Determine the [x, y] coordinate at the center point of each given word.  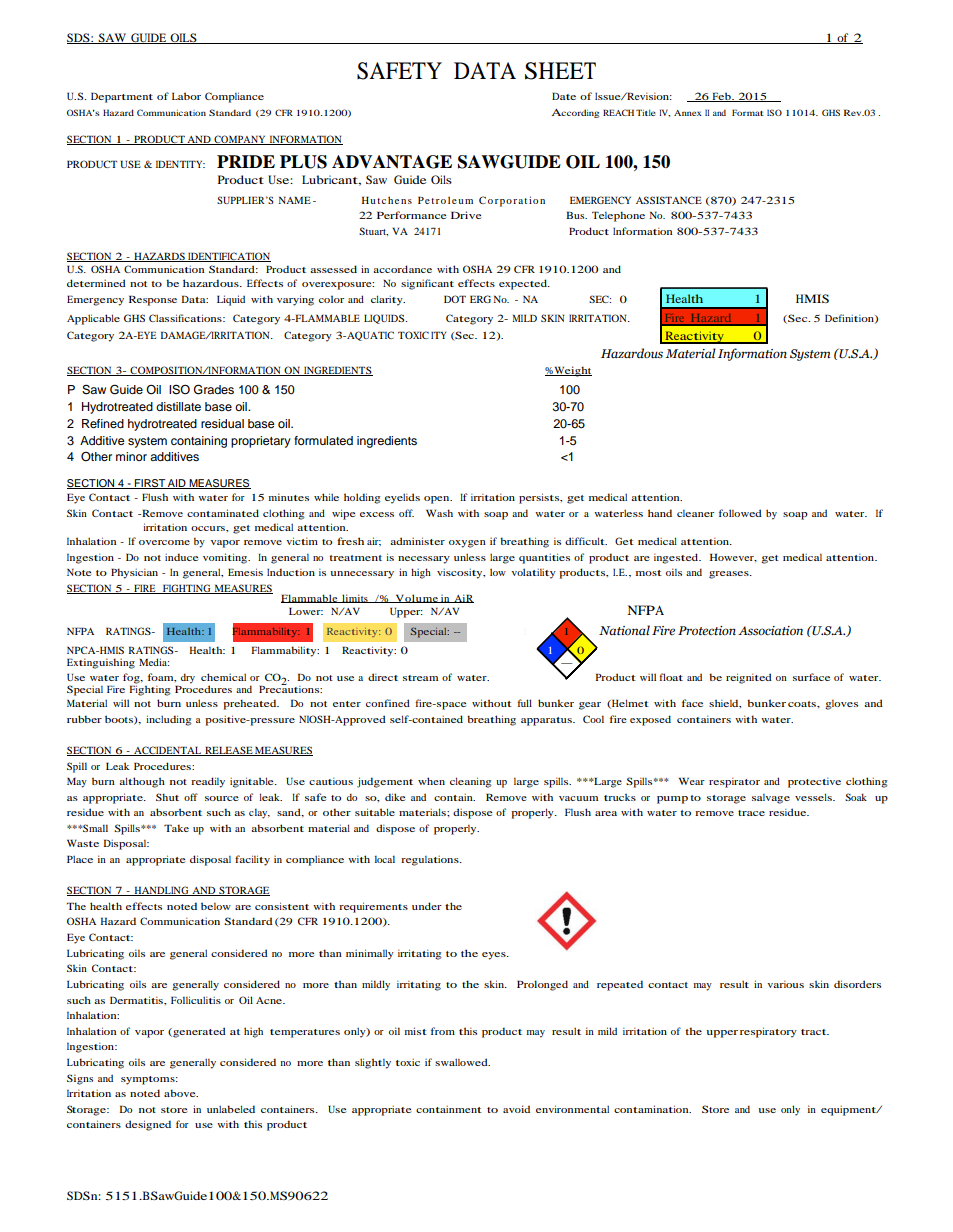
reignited [749, 678]
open [438, 500]
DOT [455, 299]
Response [153, 300]
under [427, 906]
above [181, 1093]
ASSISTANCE [669, 200]
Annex [688, 113]
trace [751, 813]
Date [564, 96]
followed [740, 513]
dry [188, 678]
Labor [186, 96]
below [216, 906]
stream [420, 678]
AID [177, 484]
